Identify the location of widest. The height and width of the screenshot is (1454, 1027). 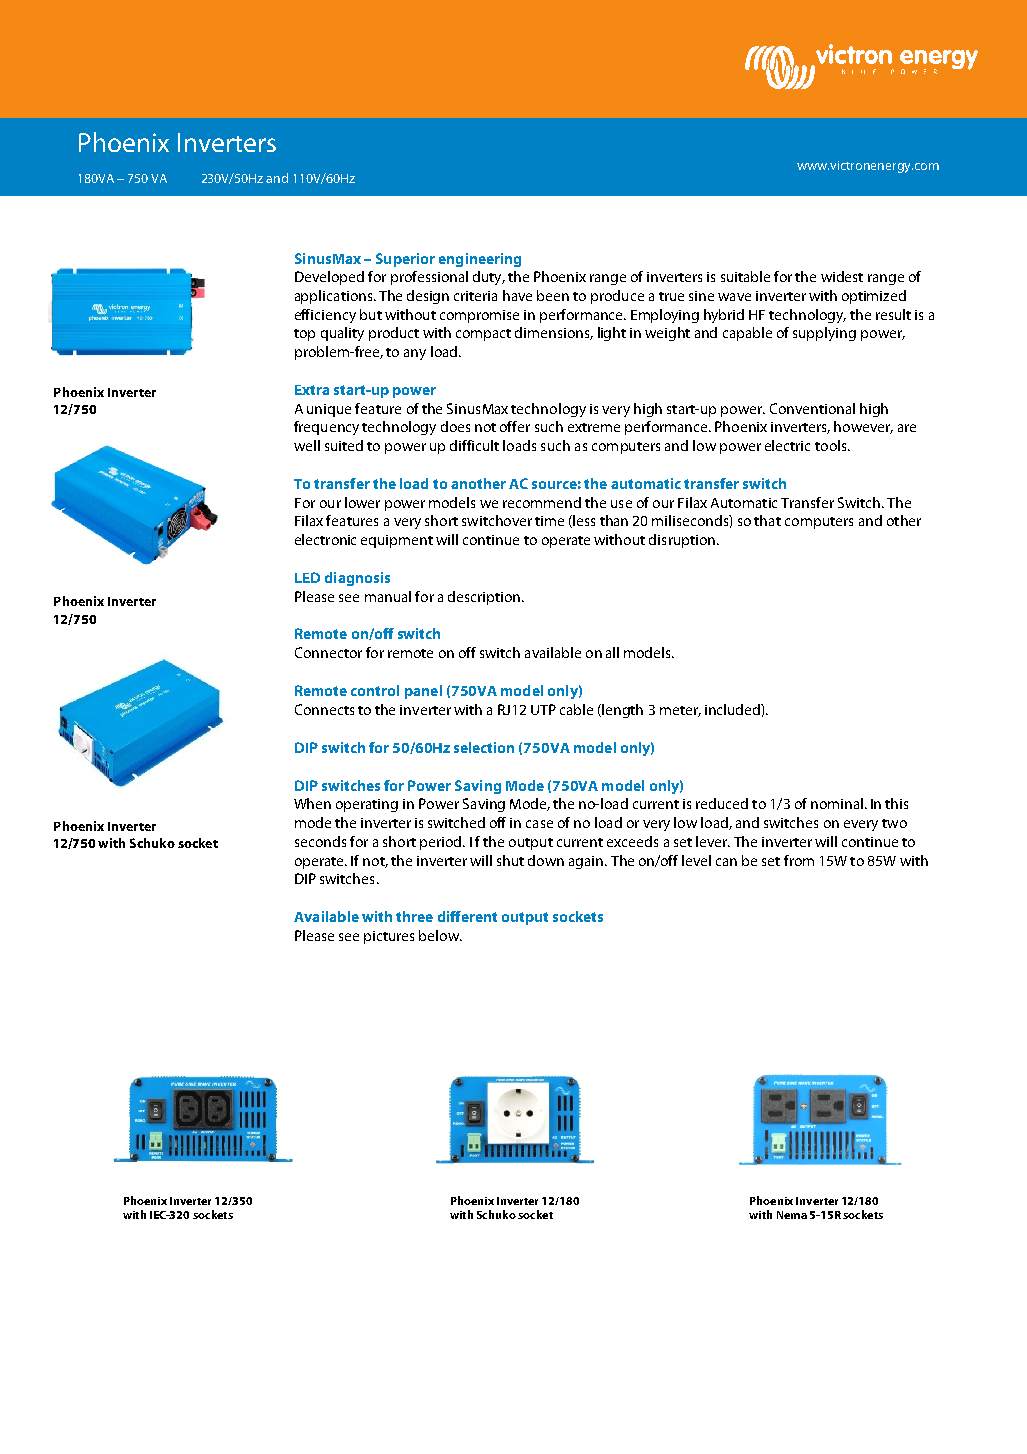
(842, 276).
